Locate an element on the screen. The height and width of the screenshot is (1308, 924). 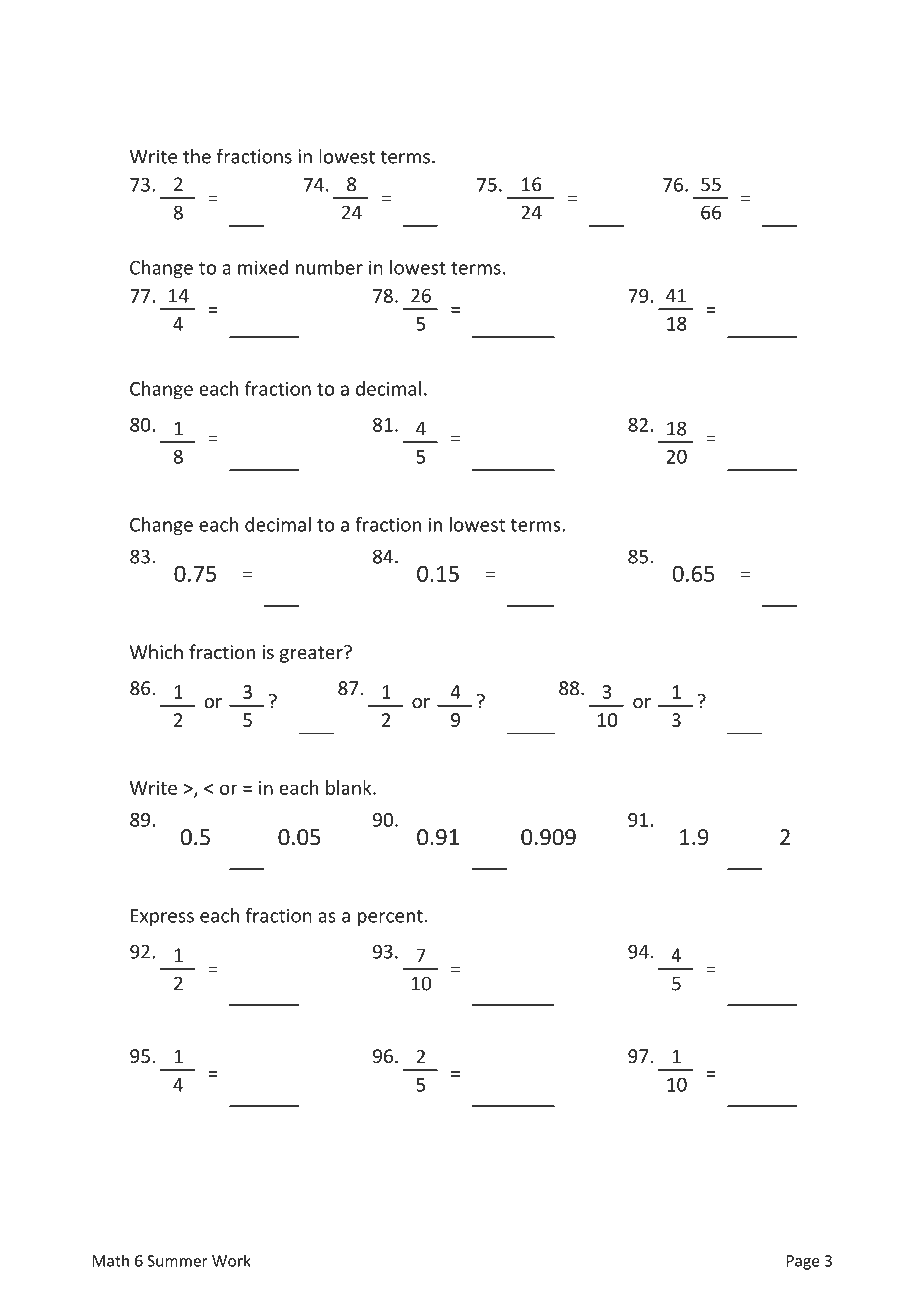
Work is located at coordinates (231, 1260).
